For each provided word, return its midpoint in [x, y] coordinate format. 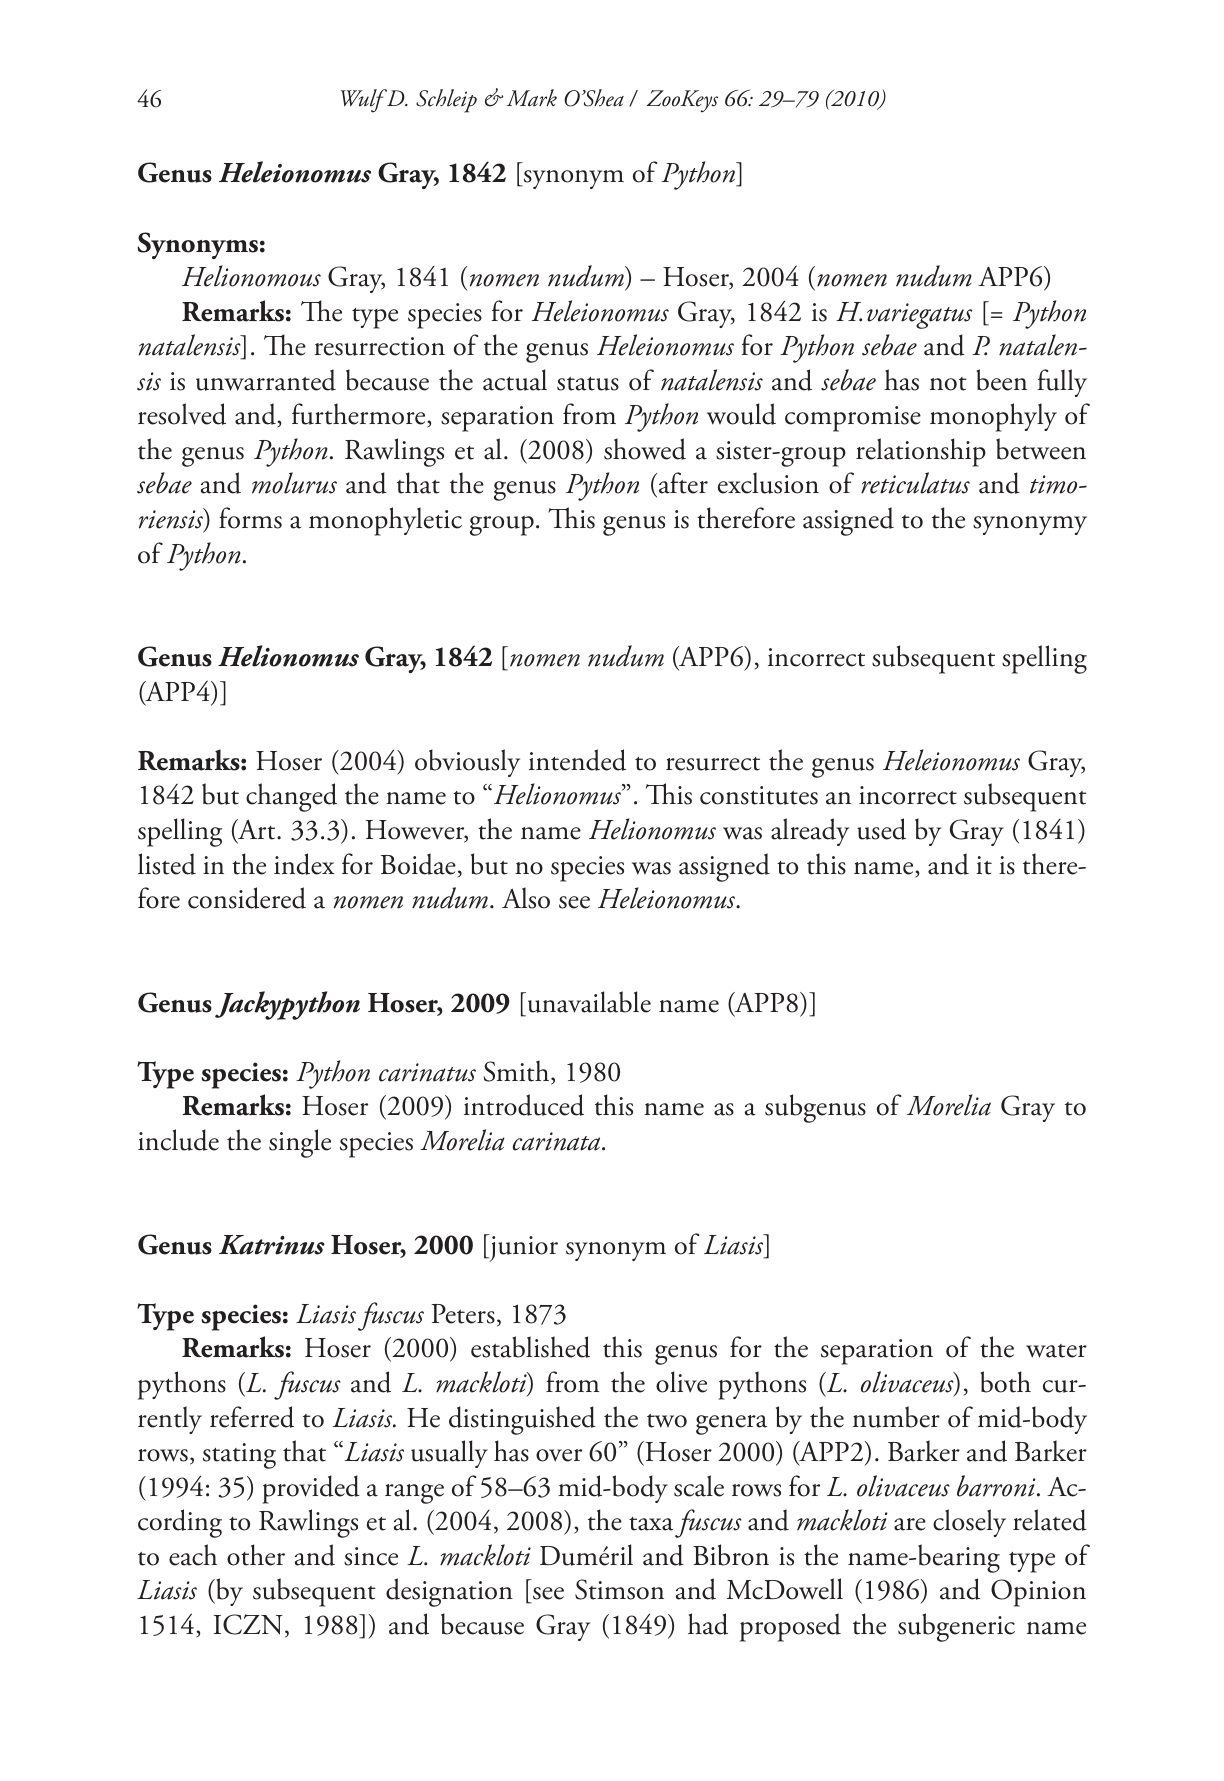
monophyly [993, 417]
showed [645, 449]
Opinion [1038, 1593]
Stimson [619, 1589]
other [256, 1555]
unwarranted [266, 380]
